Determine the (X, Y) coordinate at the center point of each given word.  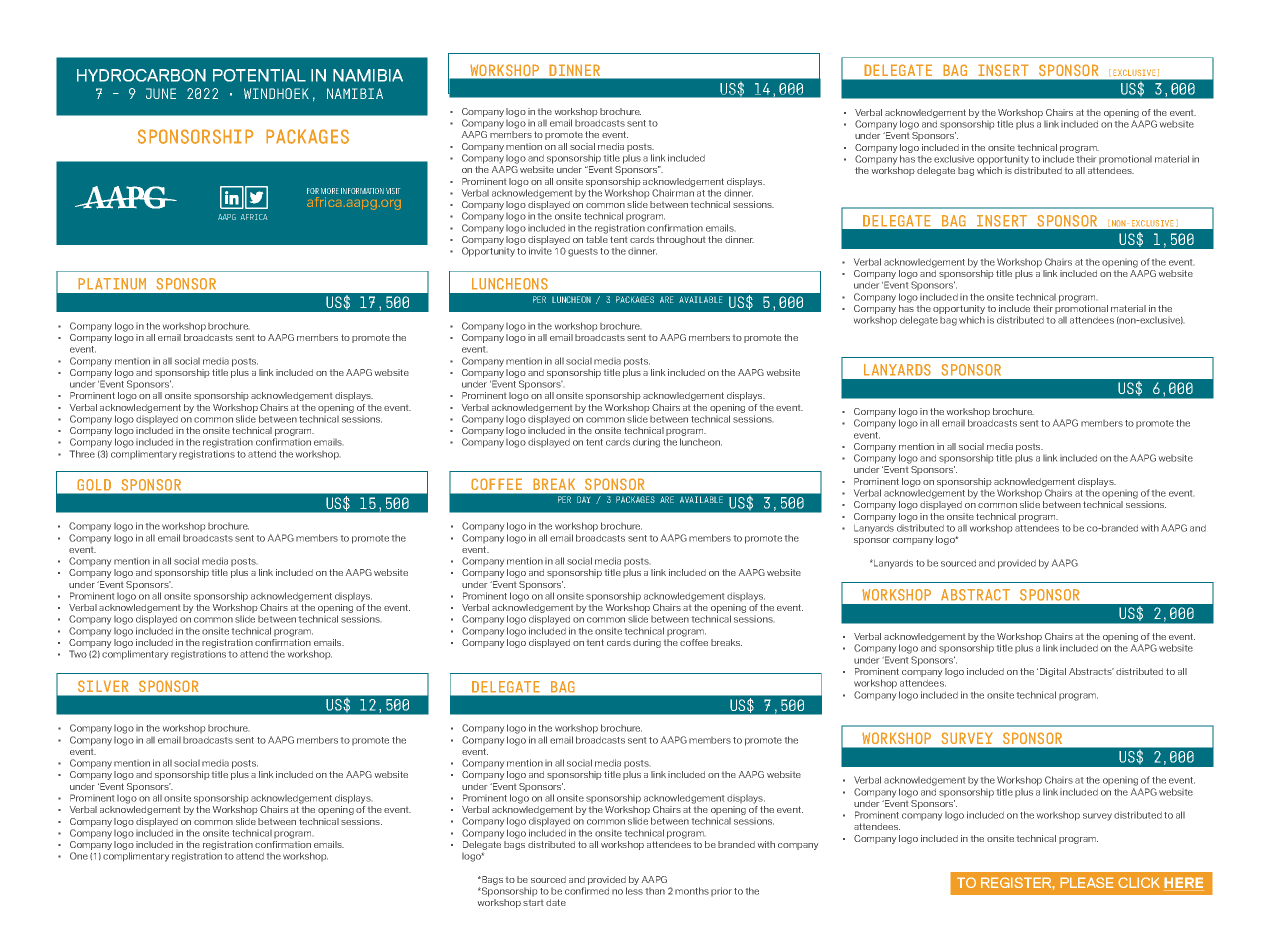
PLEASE (1087, 882)
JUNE (161, 93)
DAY (584, 500)
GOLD (94, 484)
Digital (1051, 672)
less (634, 891)
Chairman (673, 193)
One (79, 856)
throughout (681, 240)
